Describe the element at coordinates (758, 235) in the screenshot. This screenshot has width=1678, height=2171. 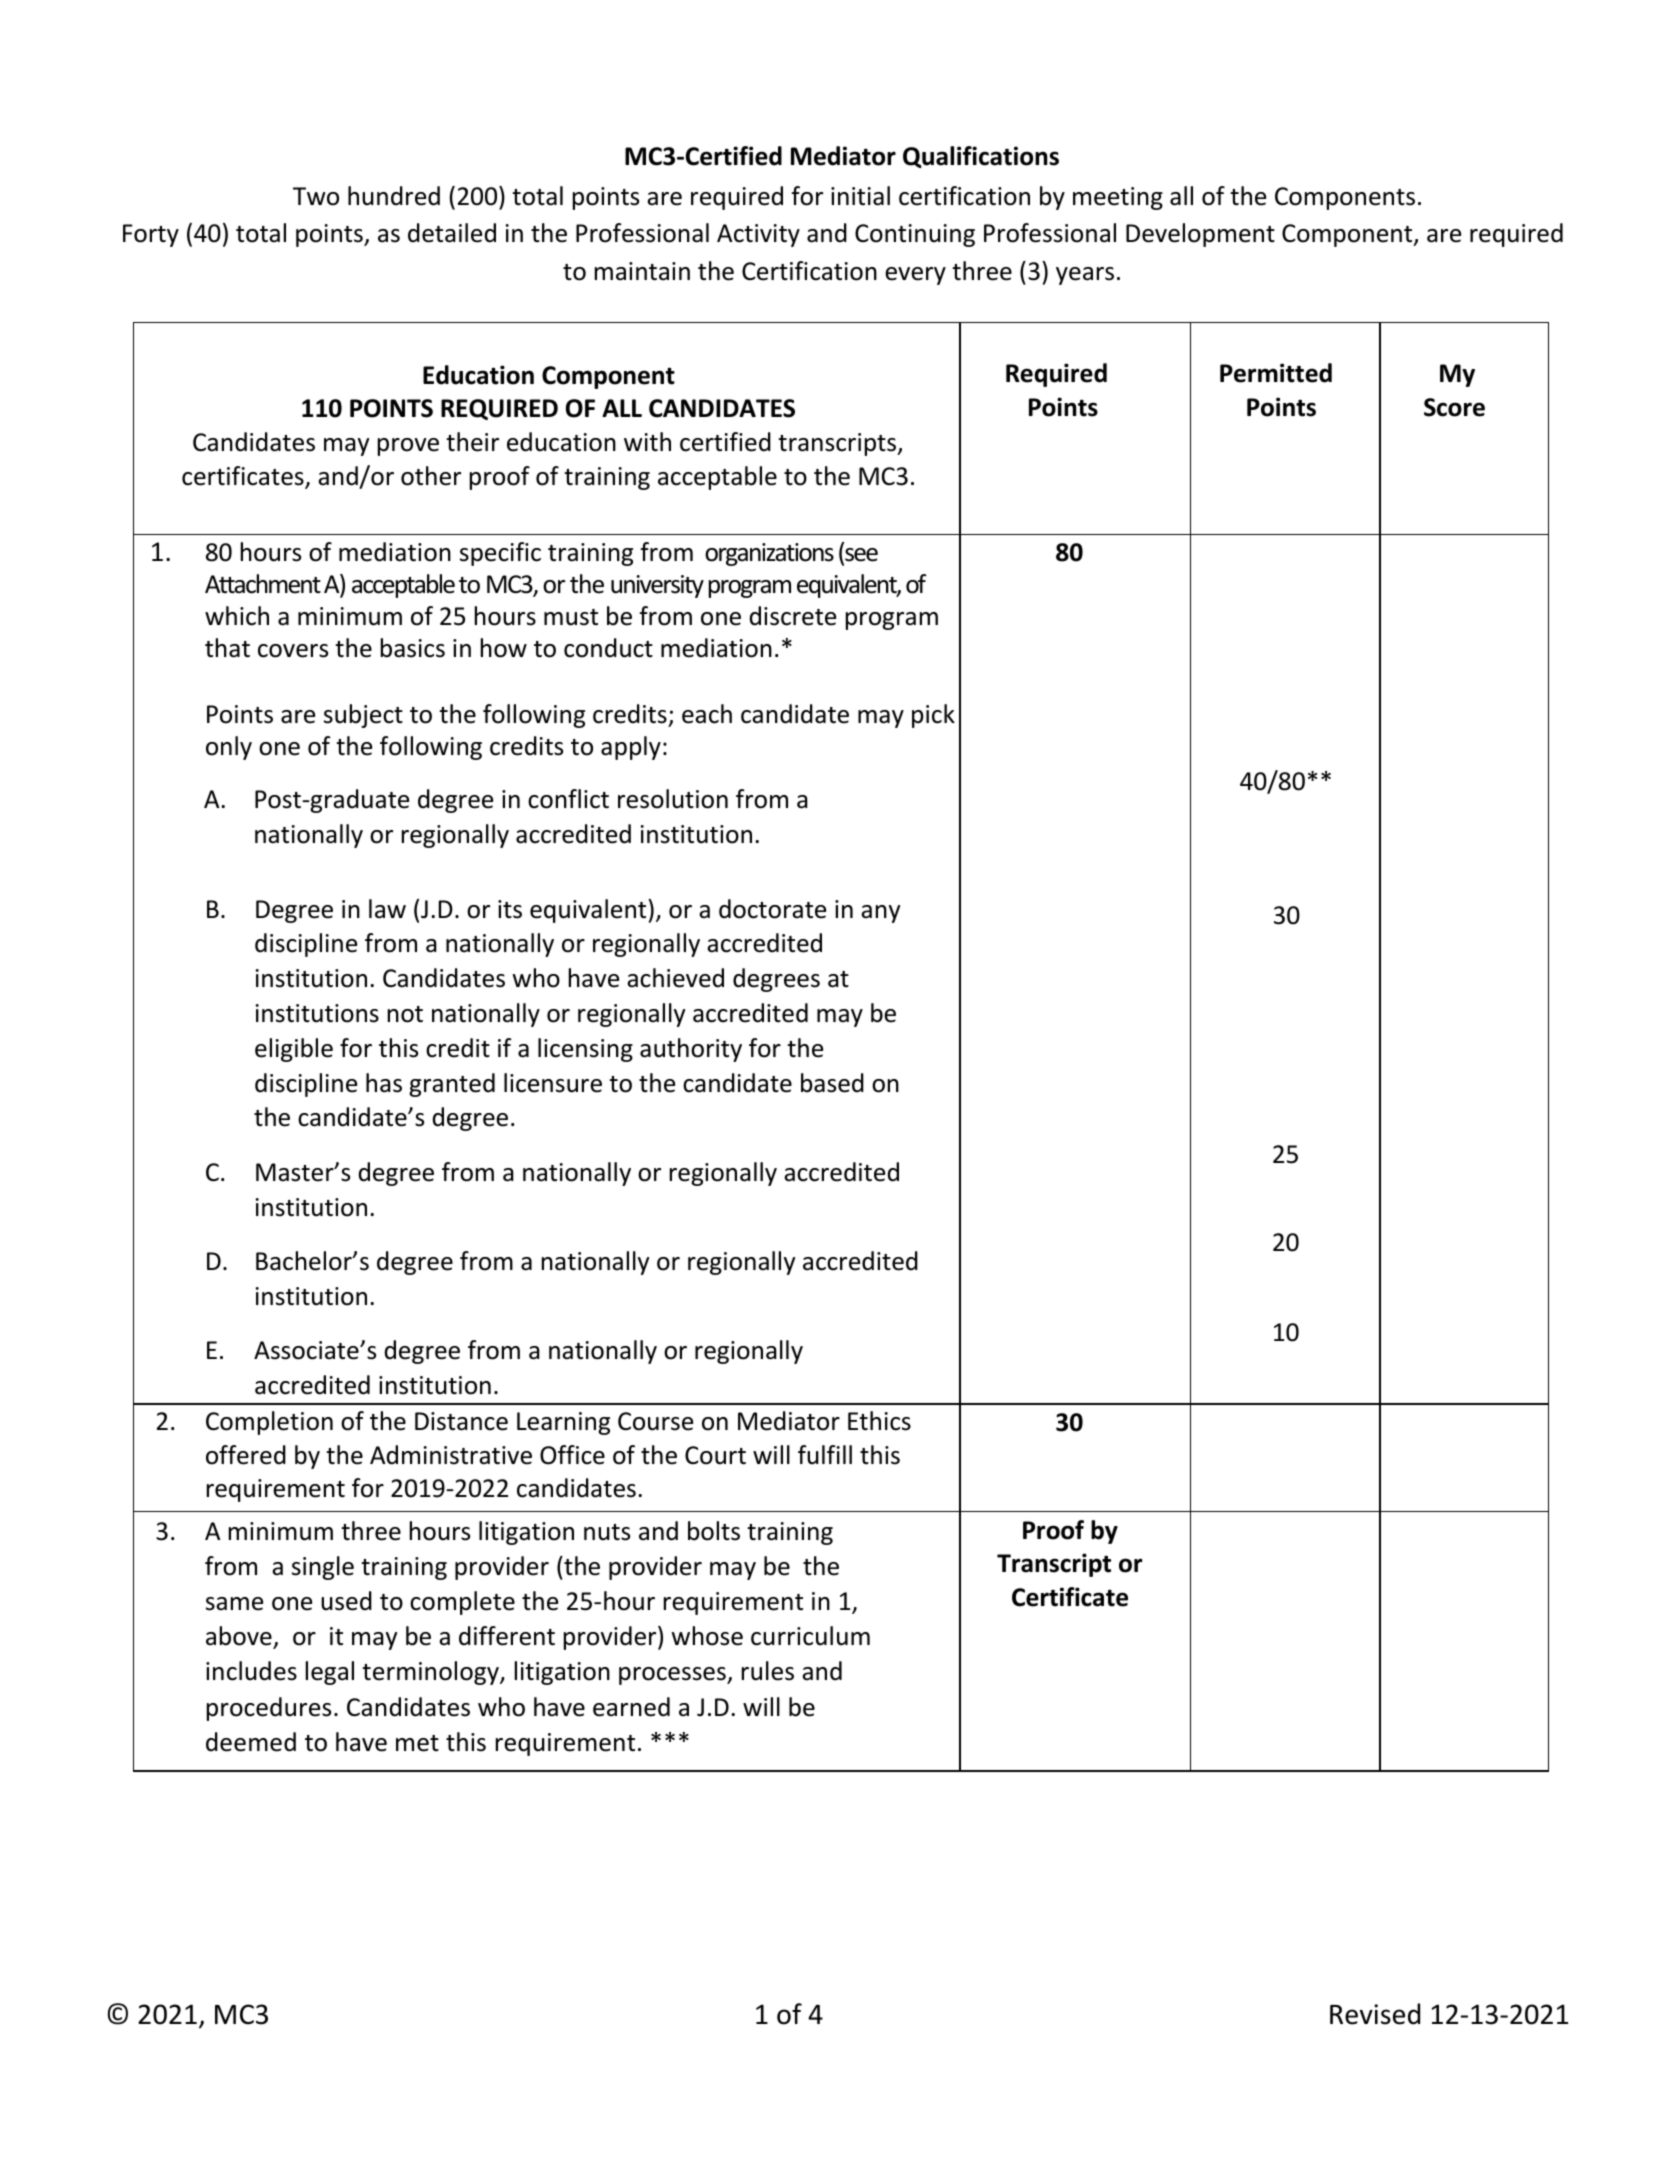
I see `Activity` at that location.
